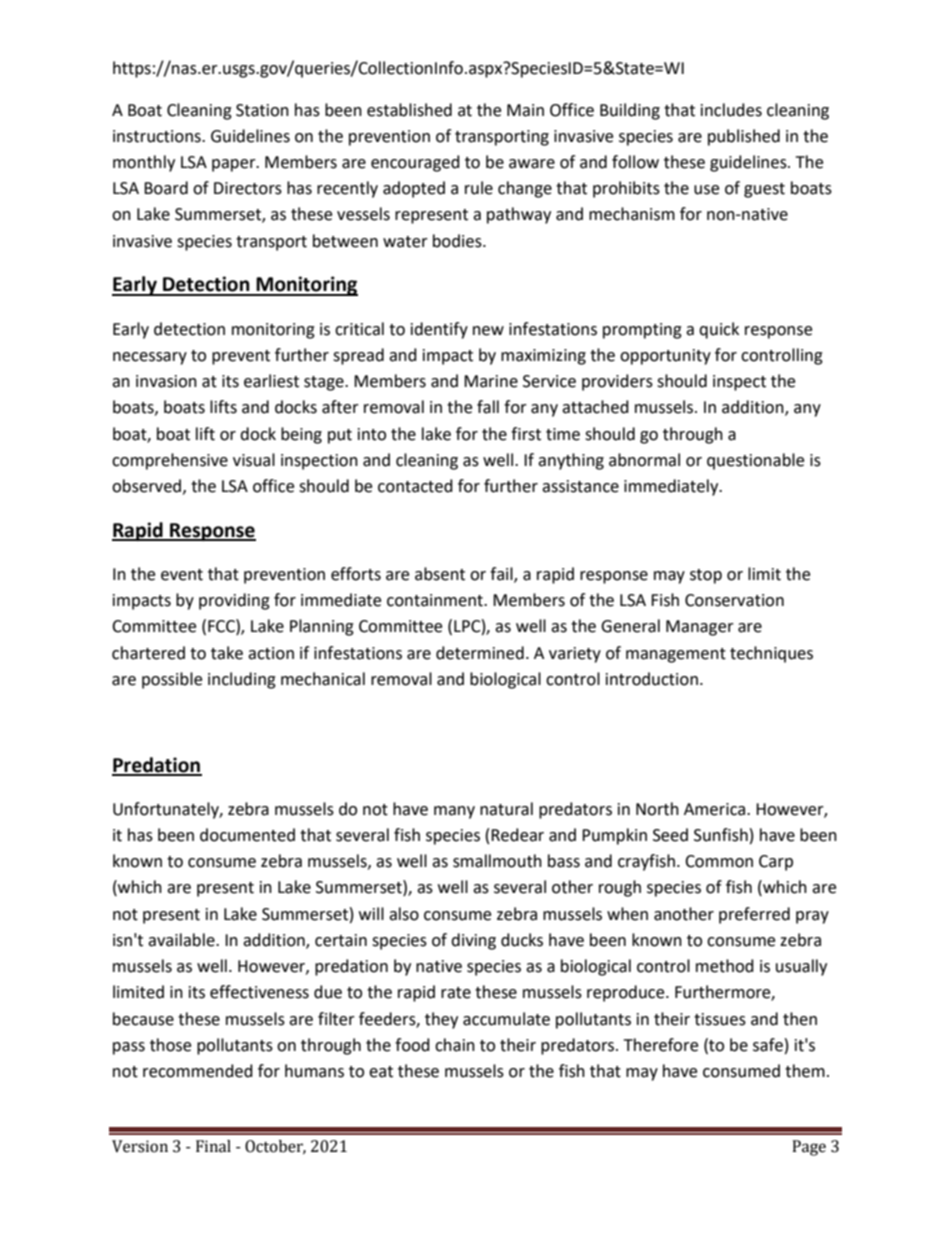 This screenshot has height=1233, width=952. I want to click on providing, so click(234, 601).
